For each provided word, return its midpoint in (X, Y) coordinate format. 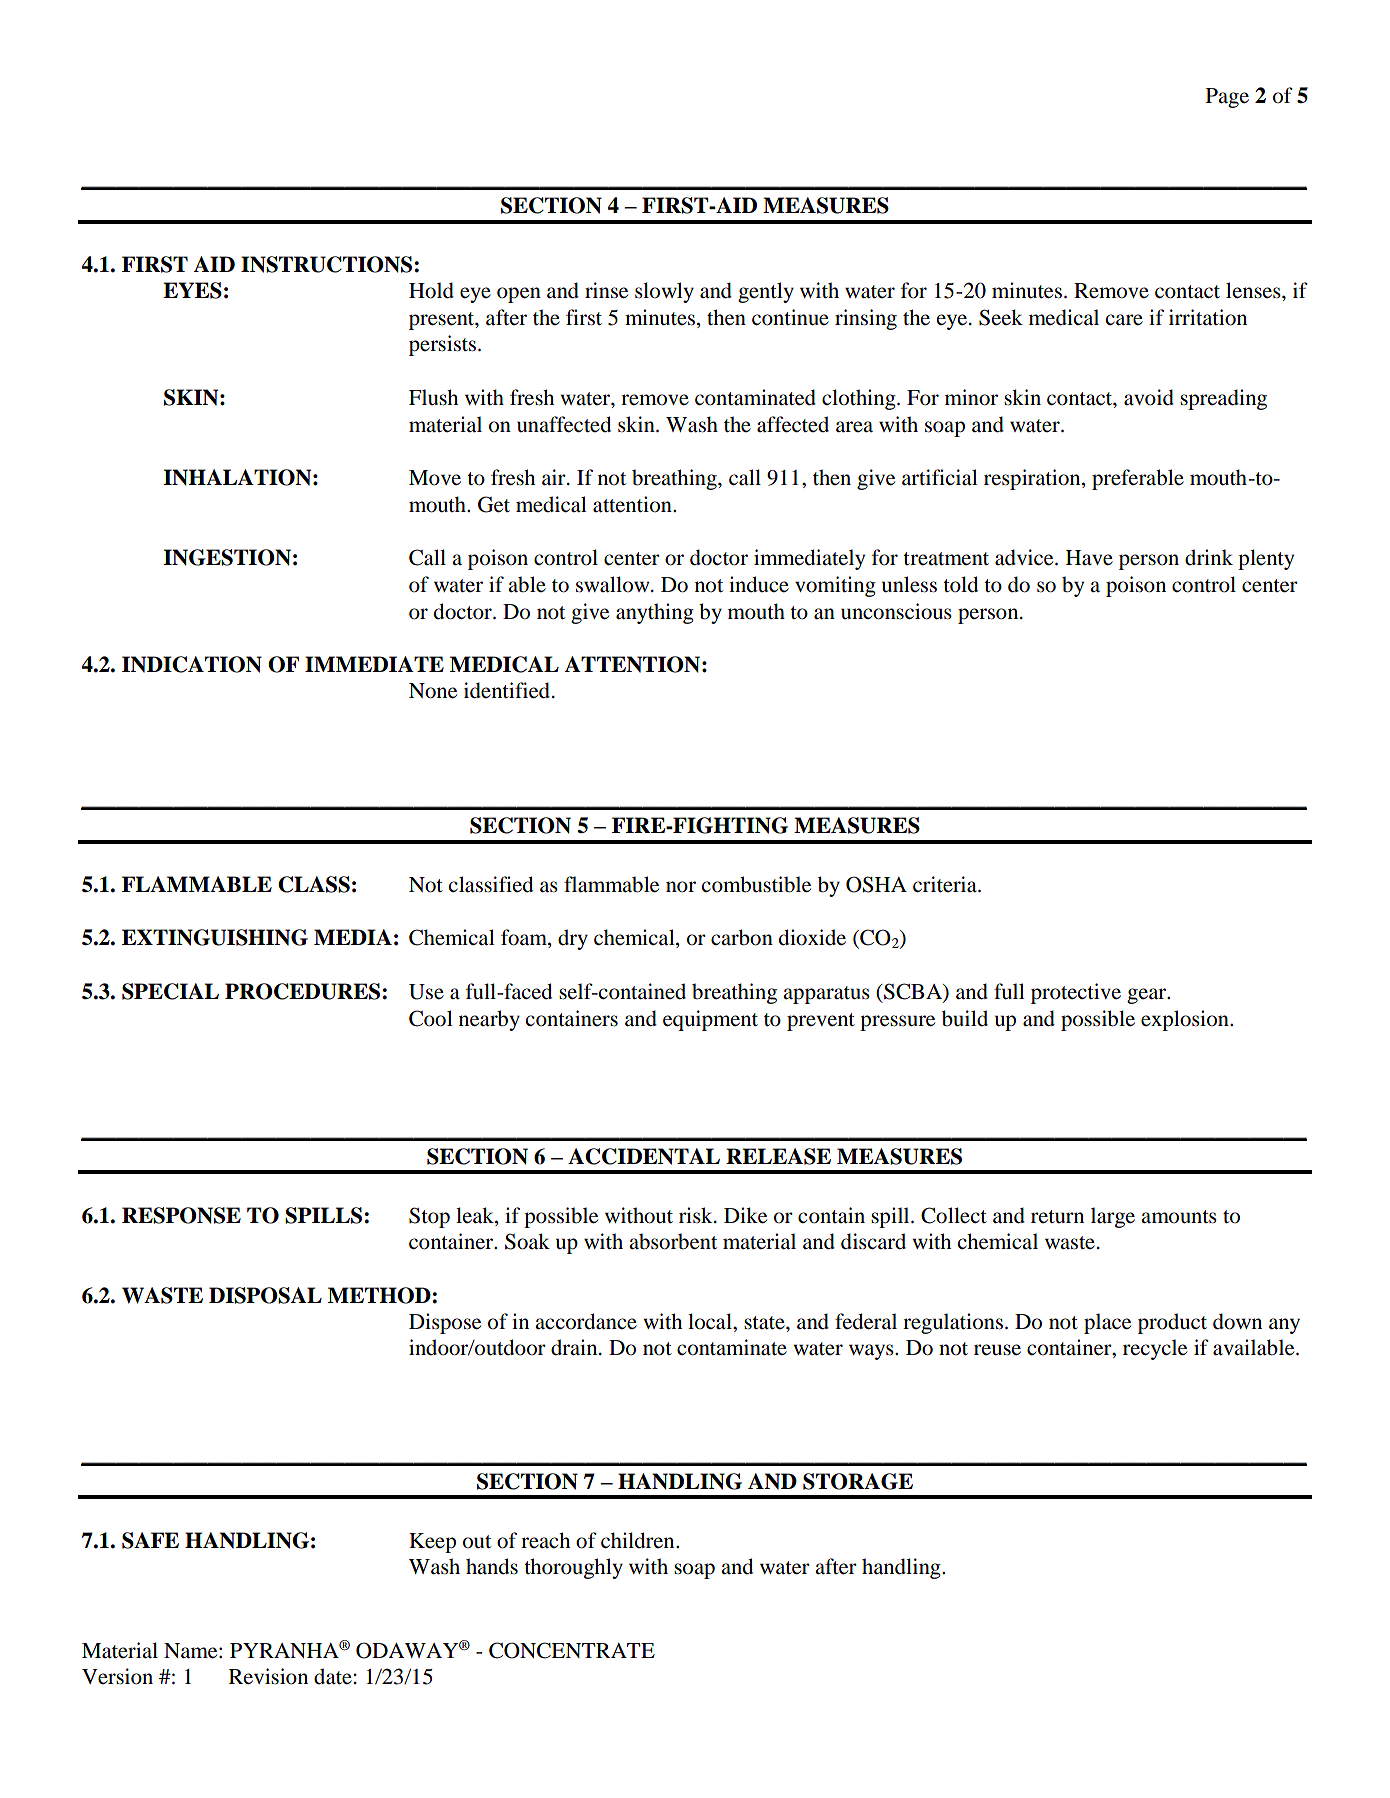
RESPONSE (181, 1215)
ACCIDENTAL (644, 1156)
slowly (664, 292)
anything (655, 613)
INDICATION (192, 664)
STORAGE (858, 1481)
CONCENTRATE (572, 1650)
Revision (268, 1676)
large (1113, 1217)
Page (1227, 98)
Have (1089, 558)
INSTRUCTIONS (328, 264)
